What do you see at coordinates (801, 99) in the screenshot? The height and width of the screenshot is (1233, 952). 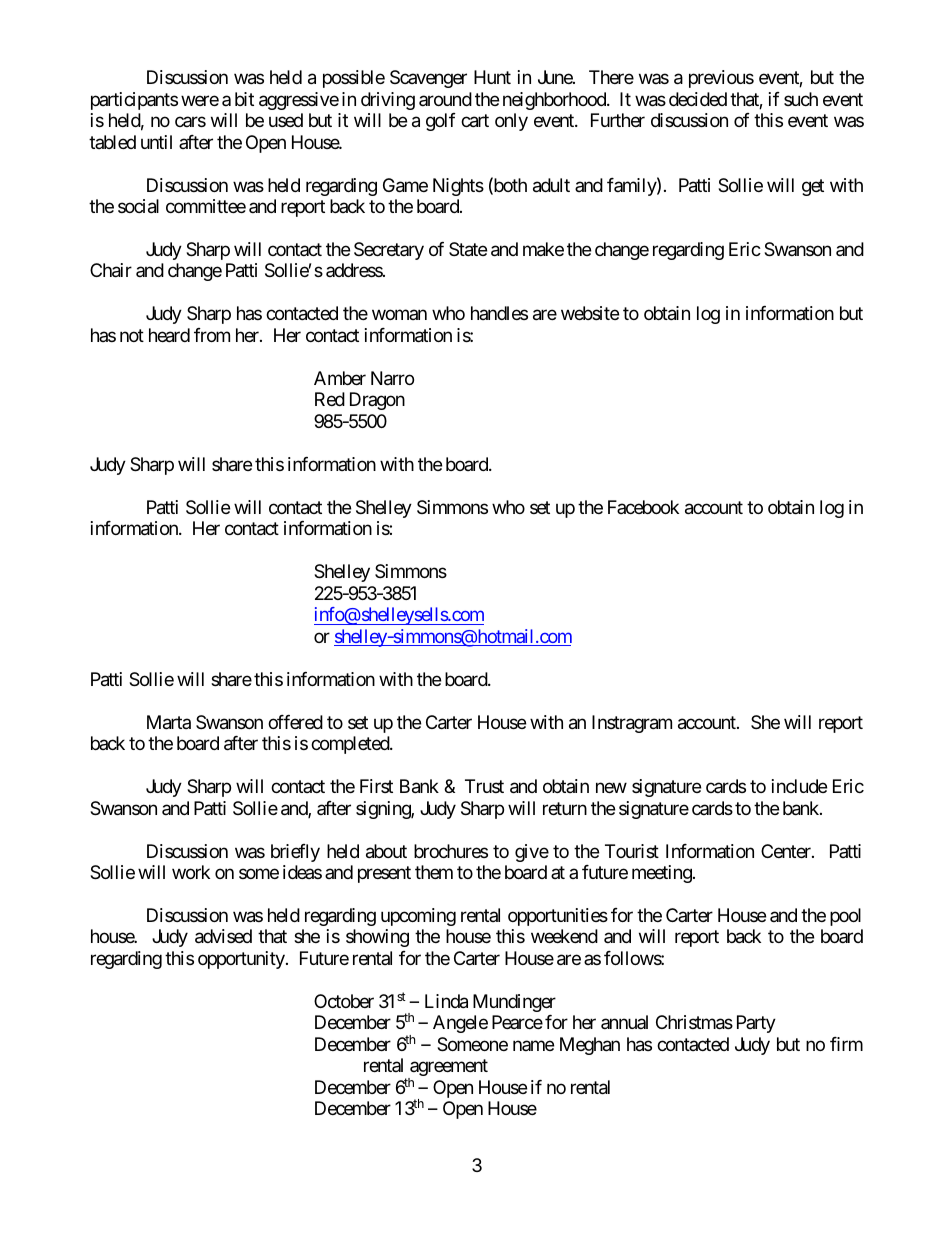 I see `such` at bounding box center [801, 99].
